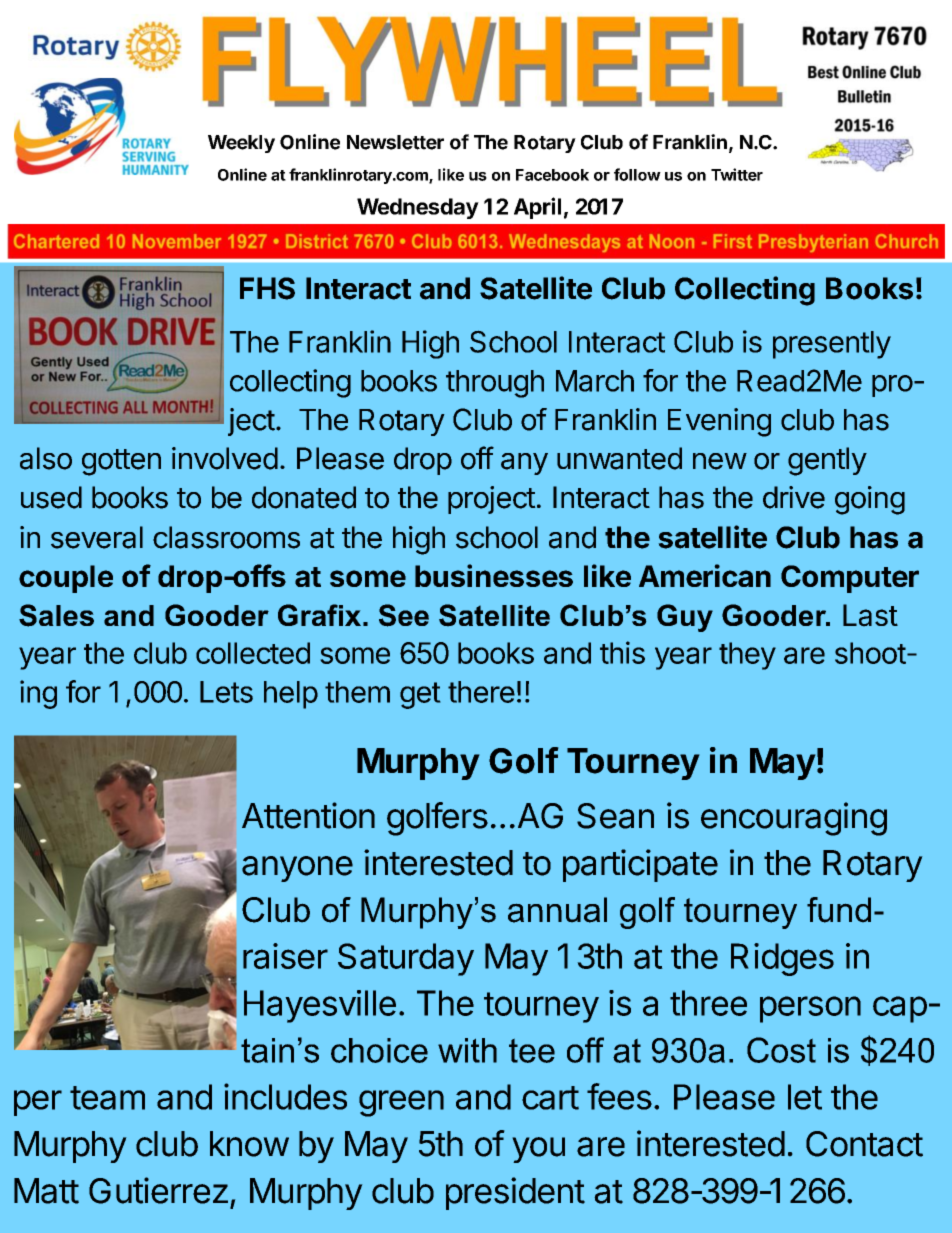 Image resolution: width=952 pixels, height=1233 pixels. Describe the element at coordinates (494, 575) in the document. I see `businesses` at that location.
